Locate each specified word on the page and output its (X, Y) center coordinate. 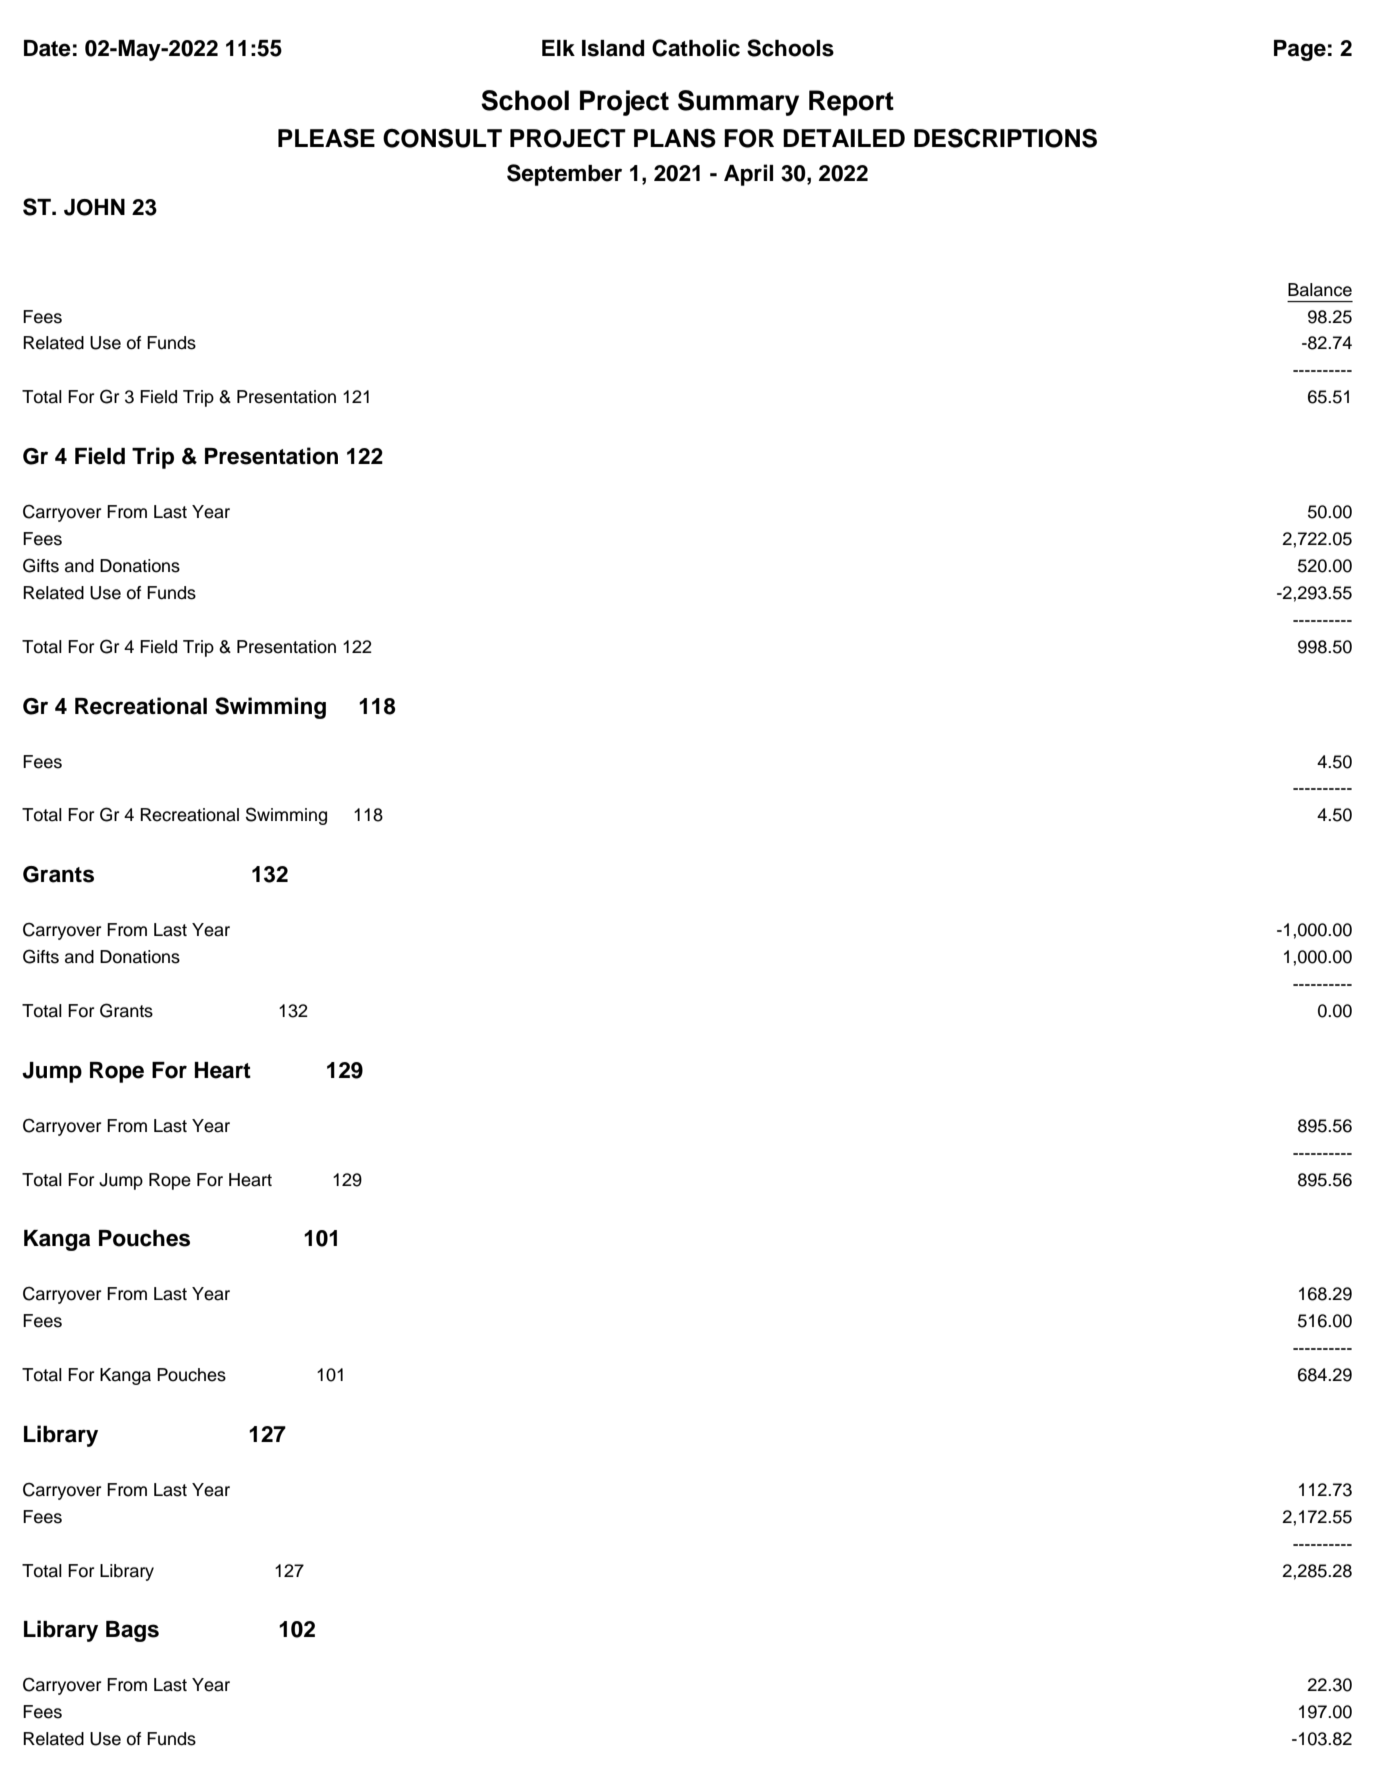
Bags (132, 1631)
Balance (1320, 290)
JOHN (94, 207)
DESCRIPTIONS (1005, 138)
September (564, 175)
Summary (738, 103)
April (748, 175)
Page (1300, 50)
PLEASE (326, 138)
